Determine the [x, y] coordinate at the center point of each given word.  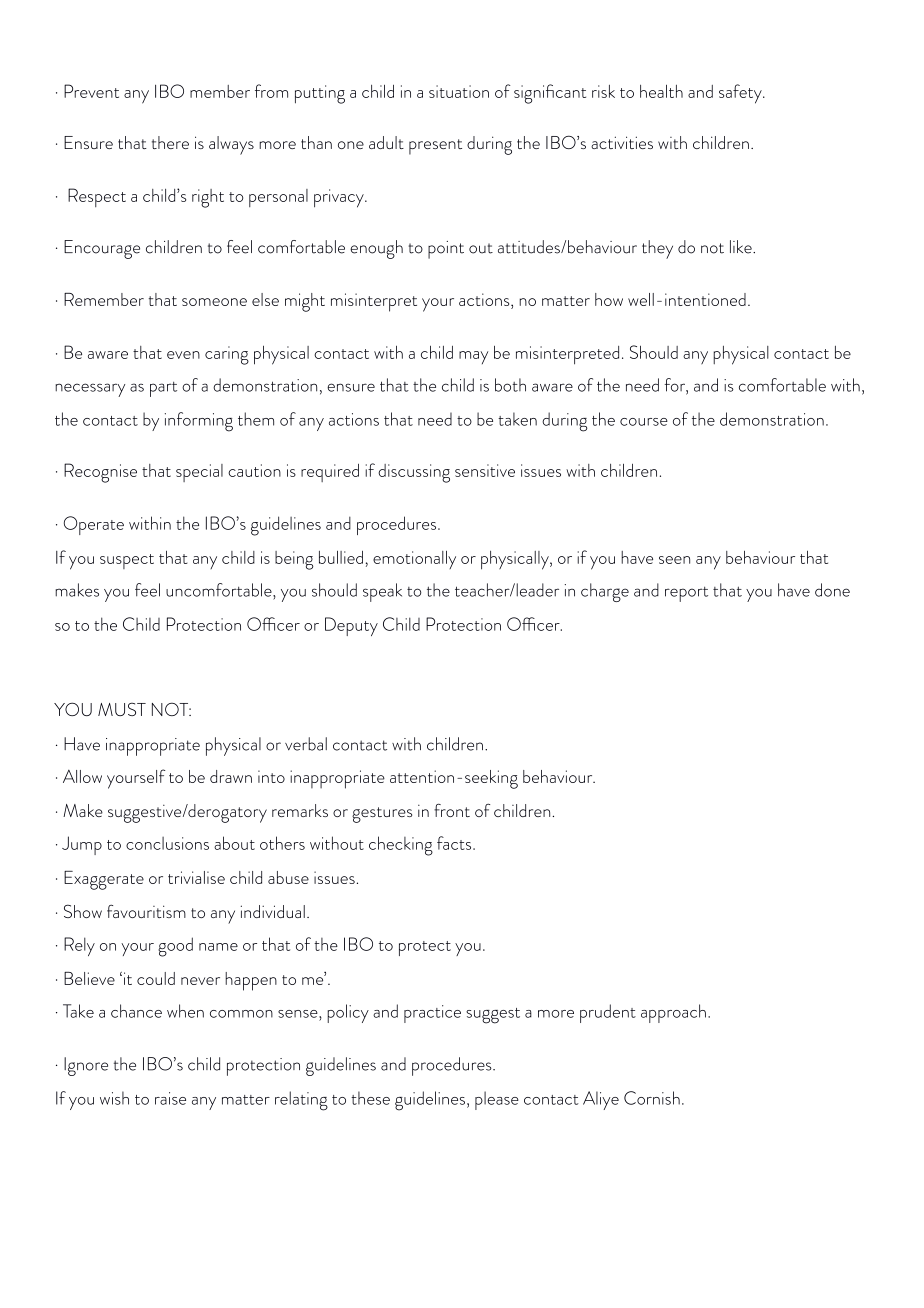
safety [741, 94]
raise [170, 1098]
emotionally [414, 560]
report [686, 594]
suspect [127, 561]
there [170, 142]
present [435, 147]
